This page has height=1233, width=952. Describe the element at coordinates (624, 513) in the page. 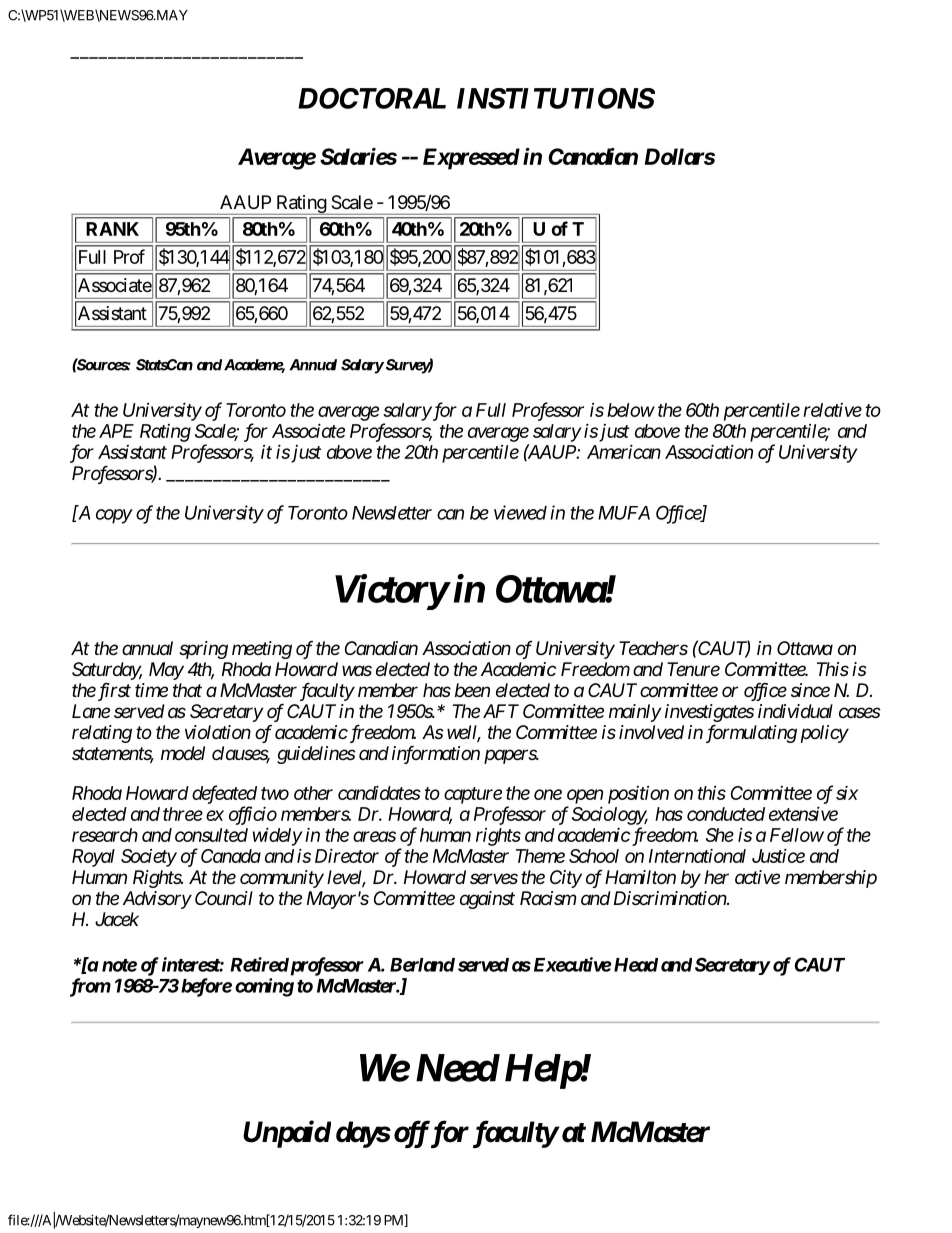

I see `MUFA` at that location.
